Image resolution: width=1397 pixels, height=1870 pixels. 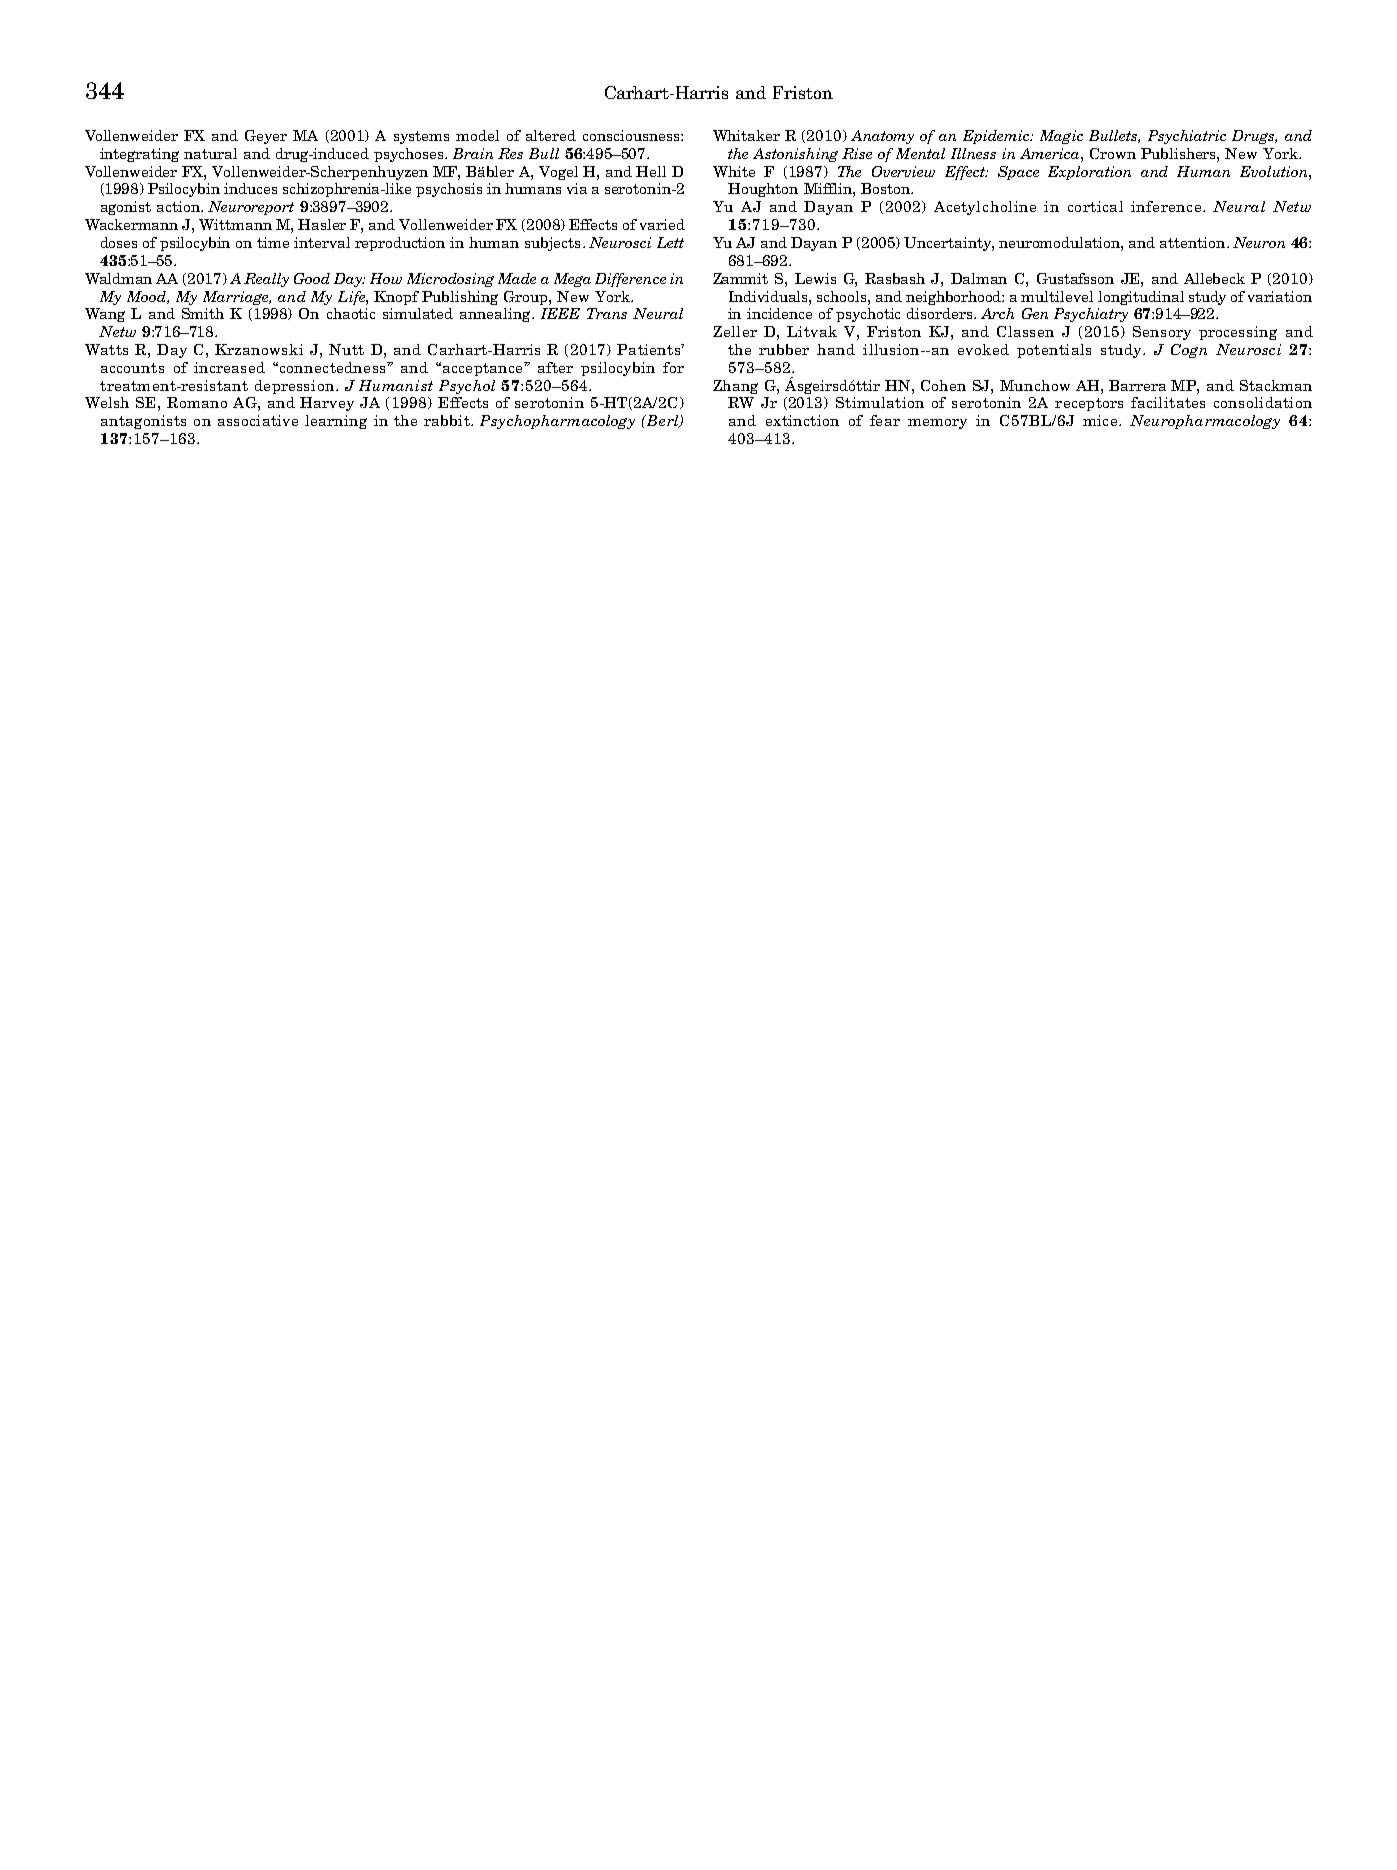 I want to click on Psychiatric, so click(x=1187, y=137).
